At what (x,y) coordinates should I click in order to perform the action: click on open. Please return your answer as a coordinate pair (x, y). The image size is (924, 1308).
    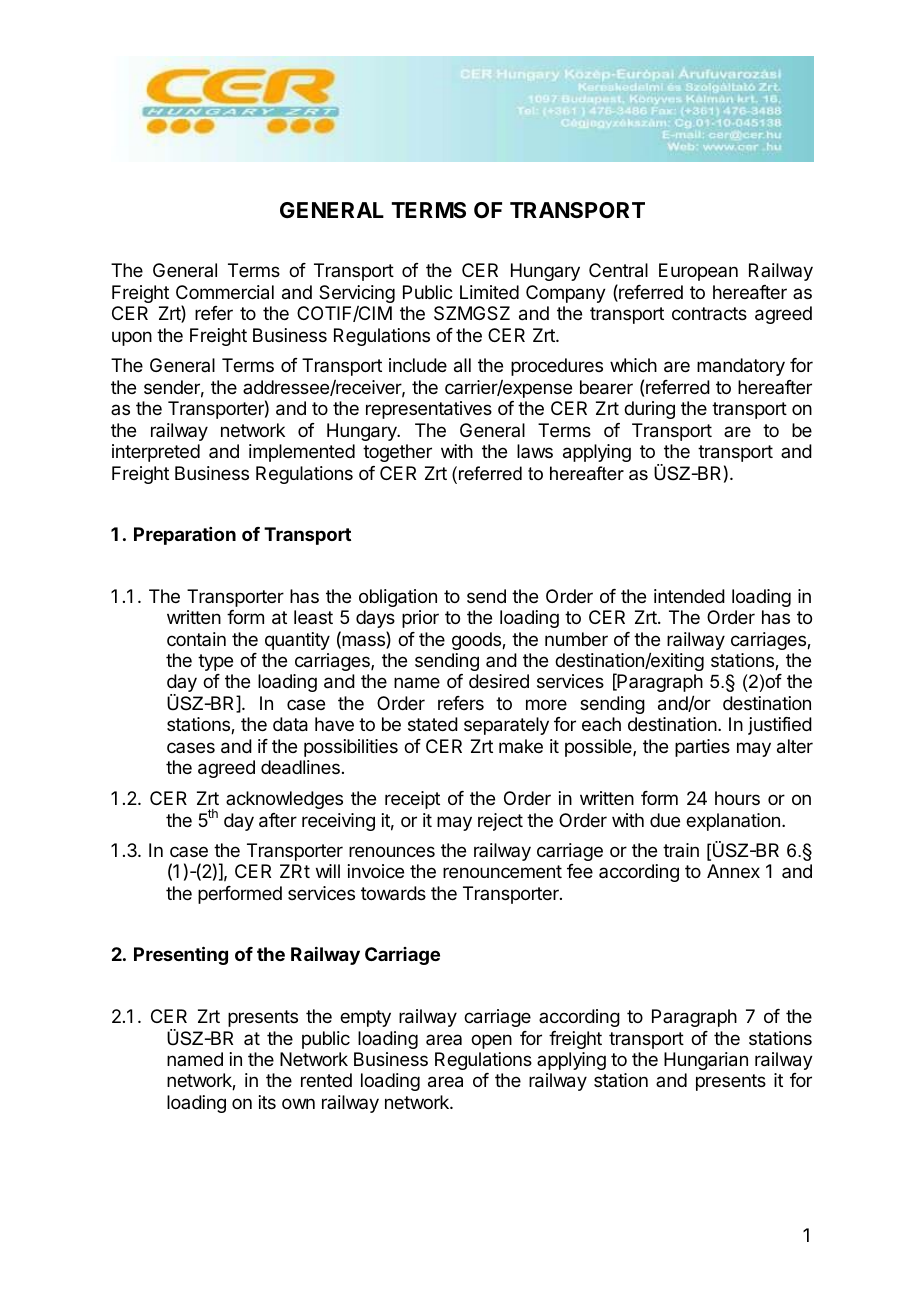
    Looking at the image, I should click on (491, 1041).
